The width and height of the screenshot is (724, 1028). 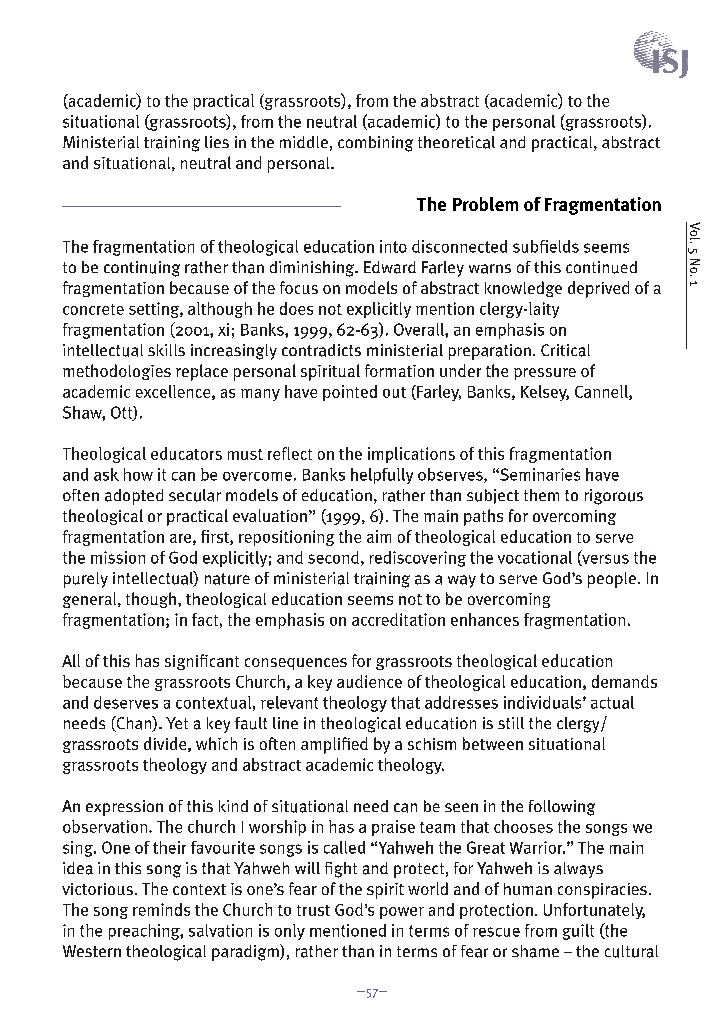 I want to click on Yet, so click(x=177, y=723).
